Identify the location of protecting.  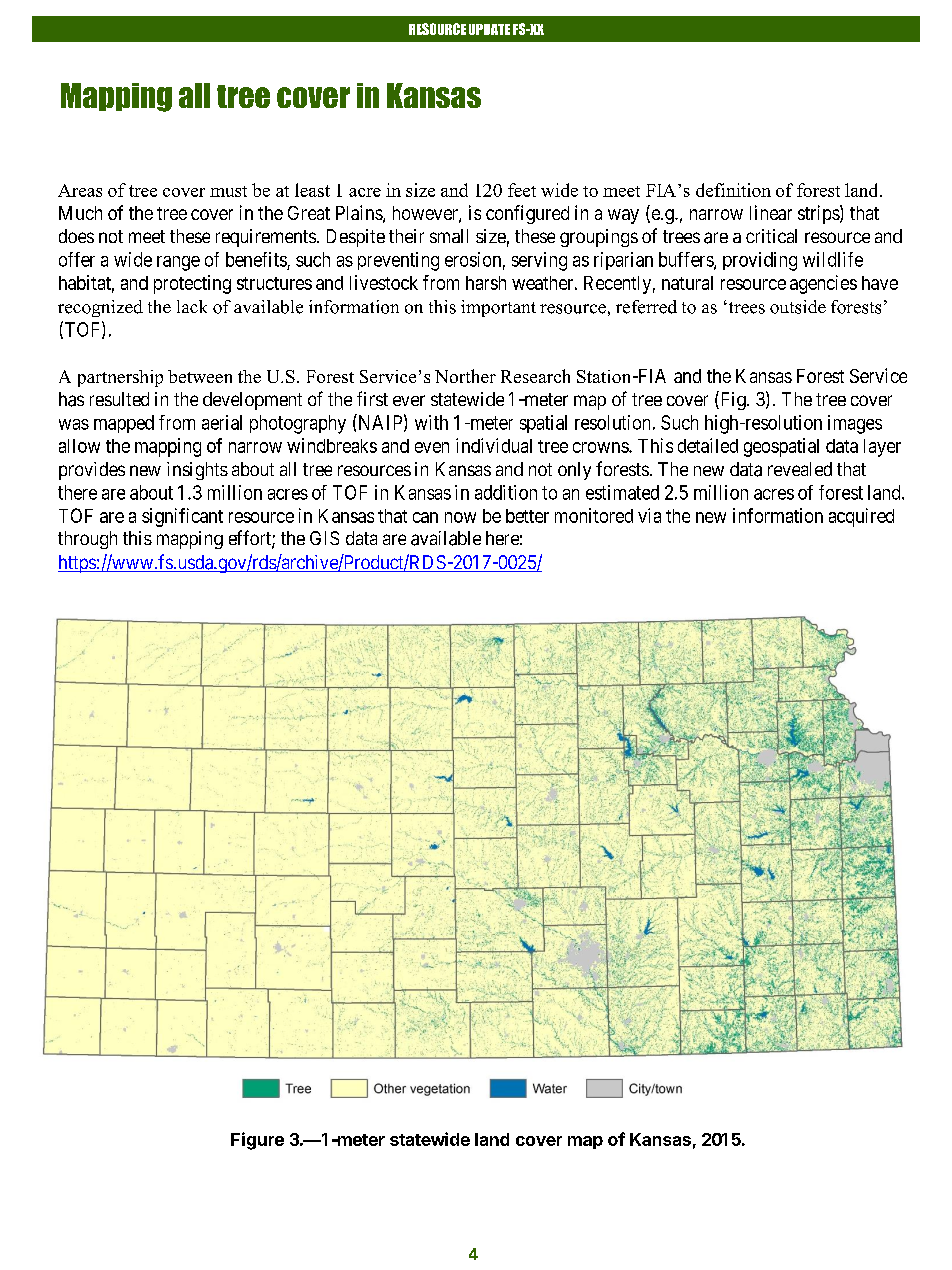
(192, 284).
